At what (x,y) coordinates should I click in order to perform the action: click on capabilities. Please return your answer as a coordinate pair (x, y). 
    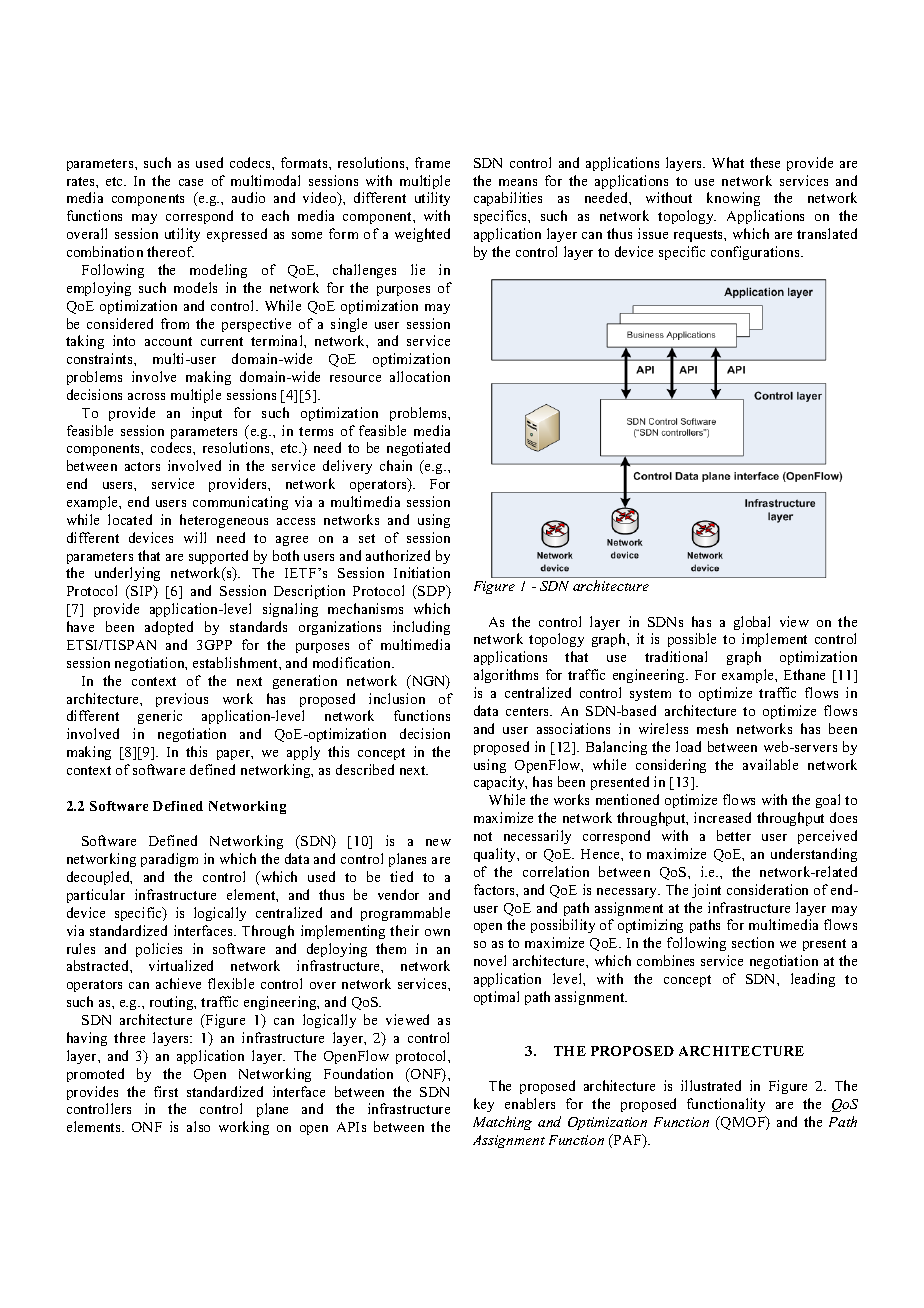
    Looking at the image, I should click on (508, 199).
